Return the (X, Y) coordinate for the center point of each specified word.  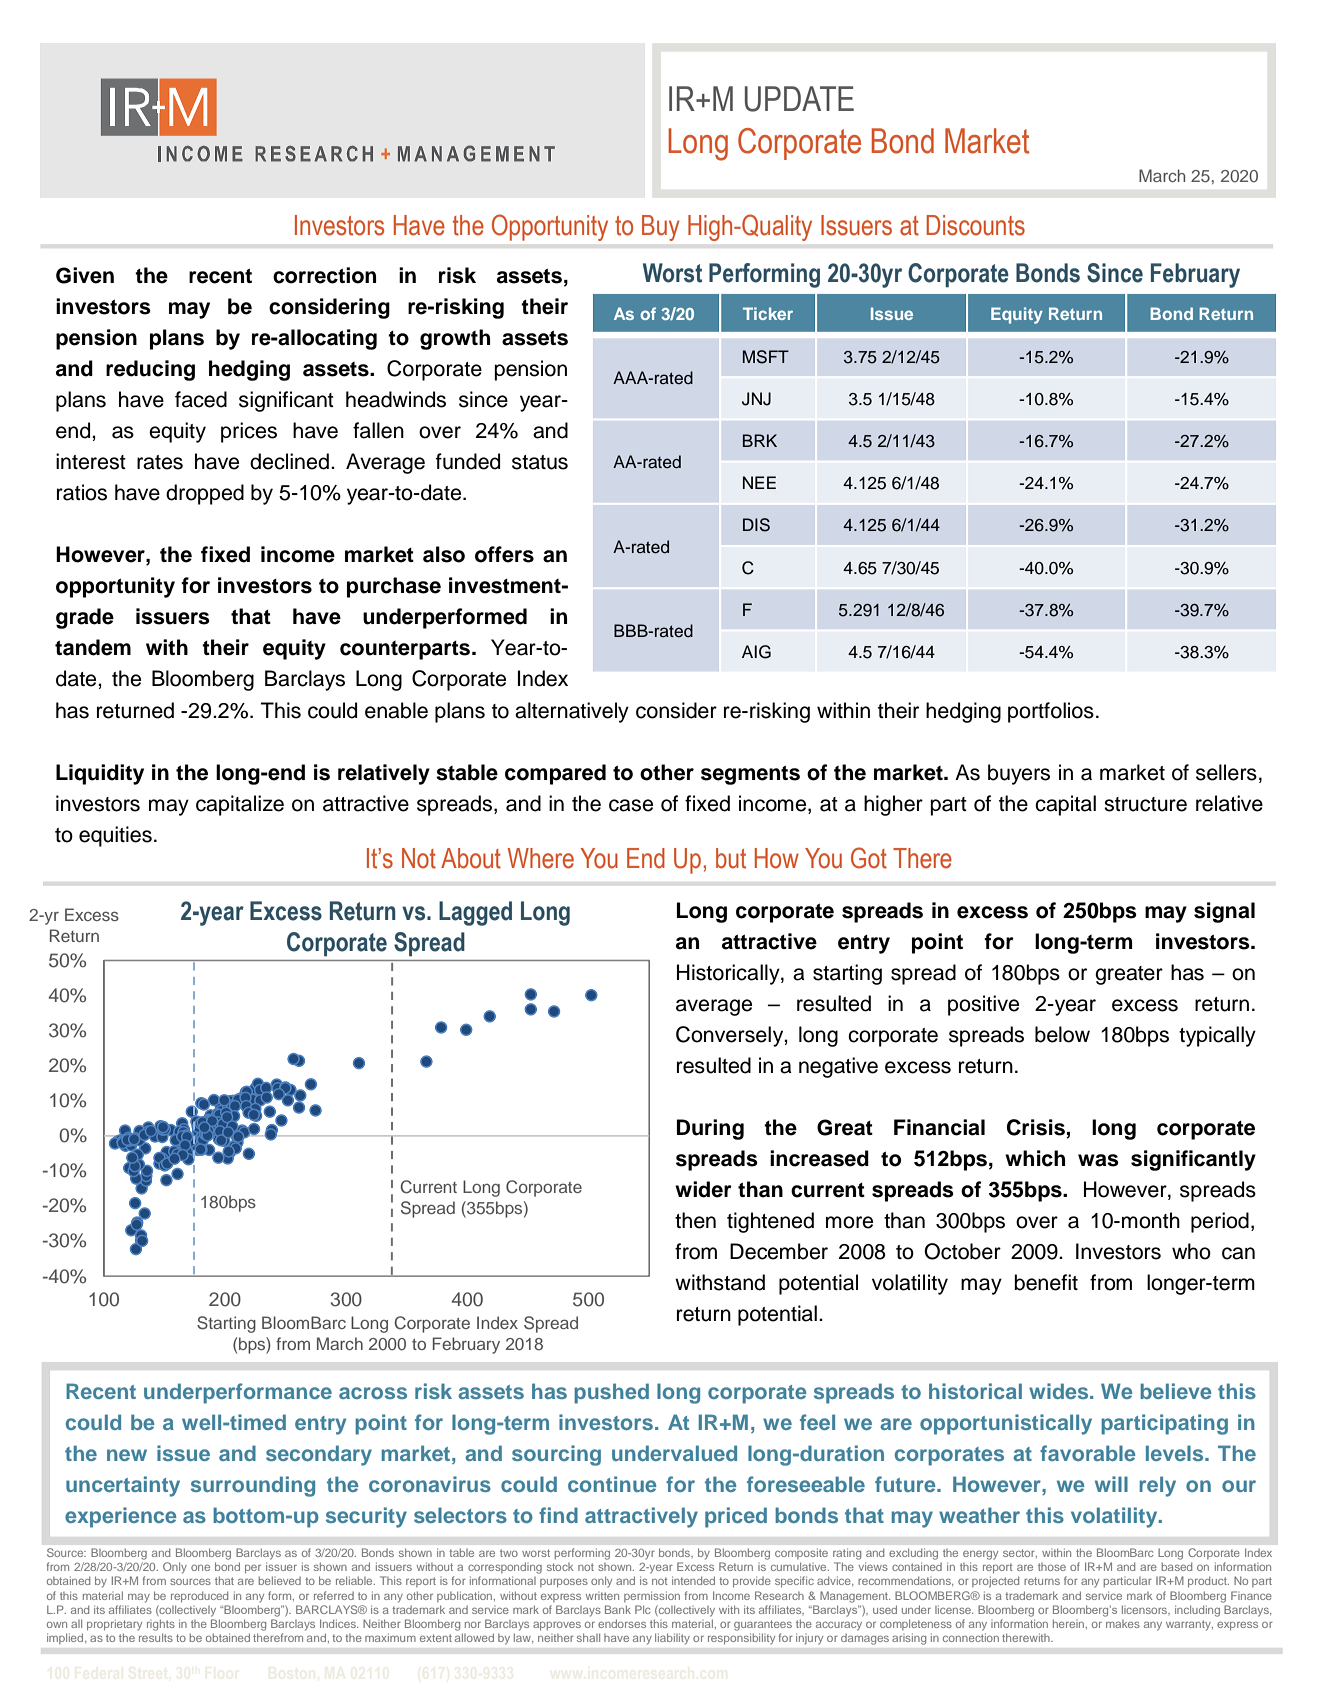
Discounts (976, 225)
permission (652, 1596)
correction (324, 275)
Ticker (768, 313)
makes (1123, 1624)
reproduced (199, 1597)
